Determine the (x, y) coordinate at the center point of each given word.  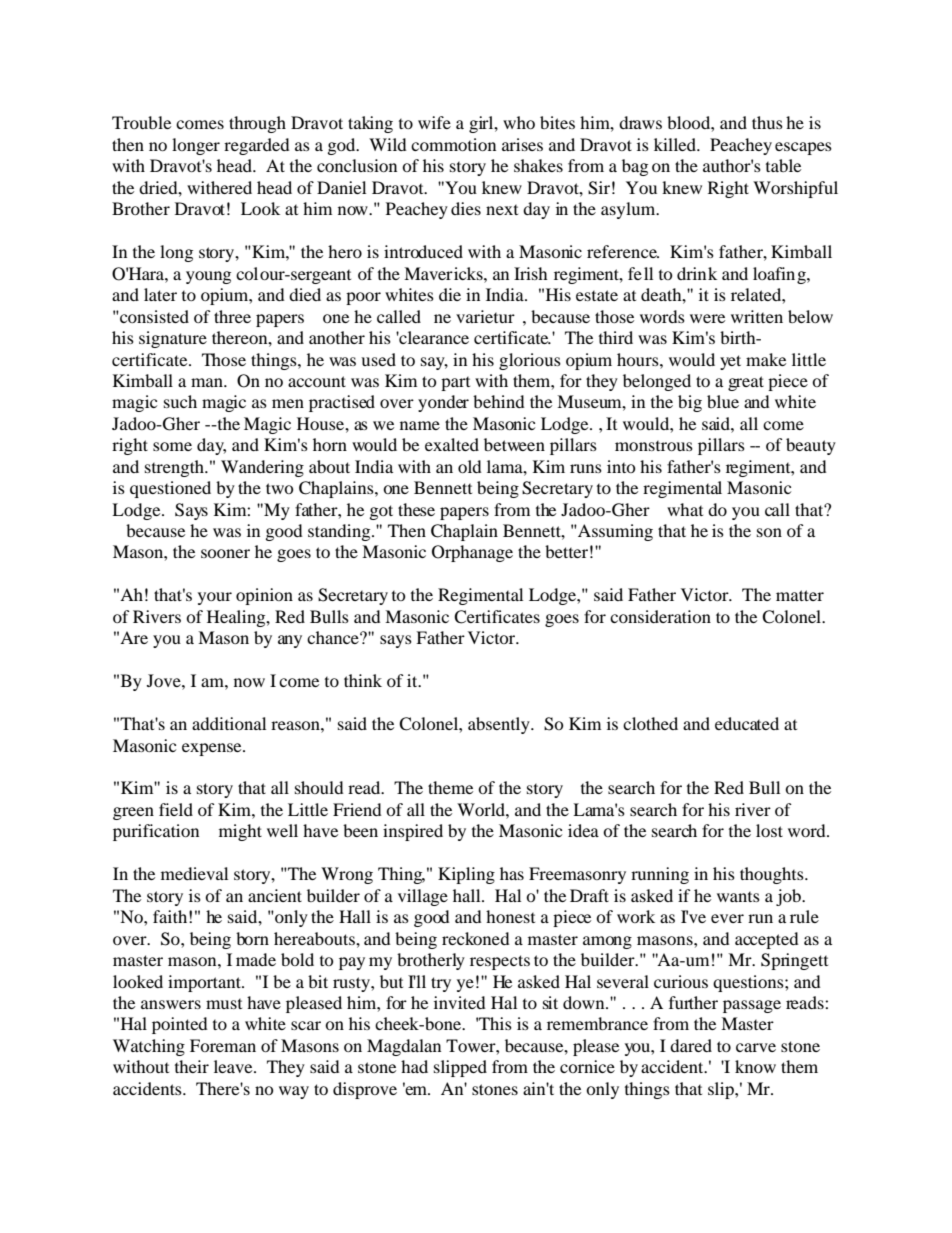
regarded (257, 146)
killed (676, 144)
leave (234, 1066)
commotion (453, 144)
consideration (660, 616)
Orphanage (472, 553)
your (215, 598)
